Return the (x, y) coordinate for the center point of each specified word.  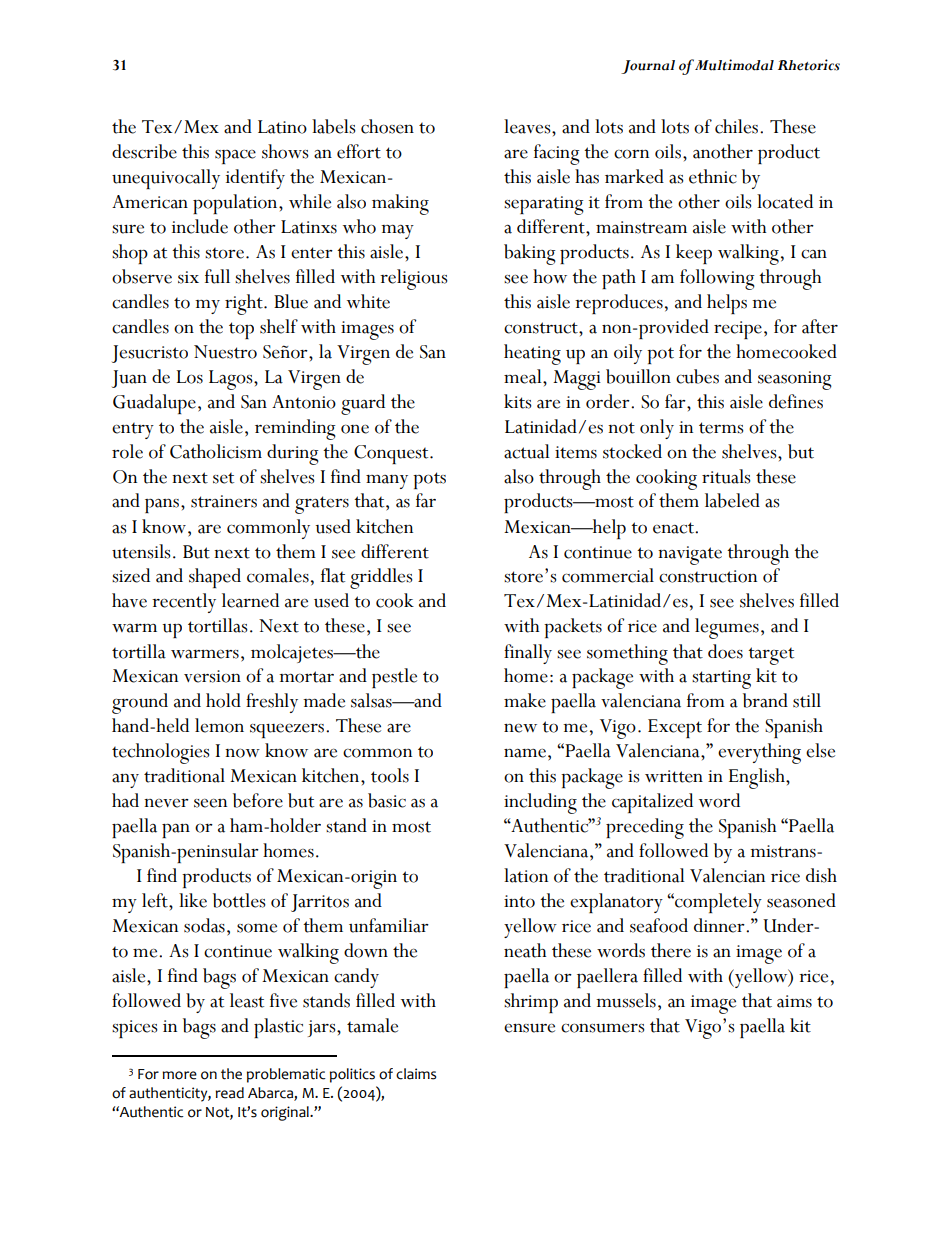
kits (518, 401)
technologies (161, 753)
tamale (372, 1025)
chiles (738, 126)
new (520, 728)
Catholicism (216, 451)
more (179, 1075)
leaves (528, 126)
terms (721, 428)
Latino (282, 127)
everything (759, 753)
